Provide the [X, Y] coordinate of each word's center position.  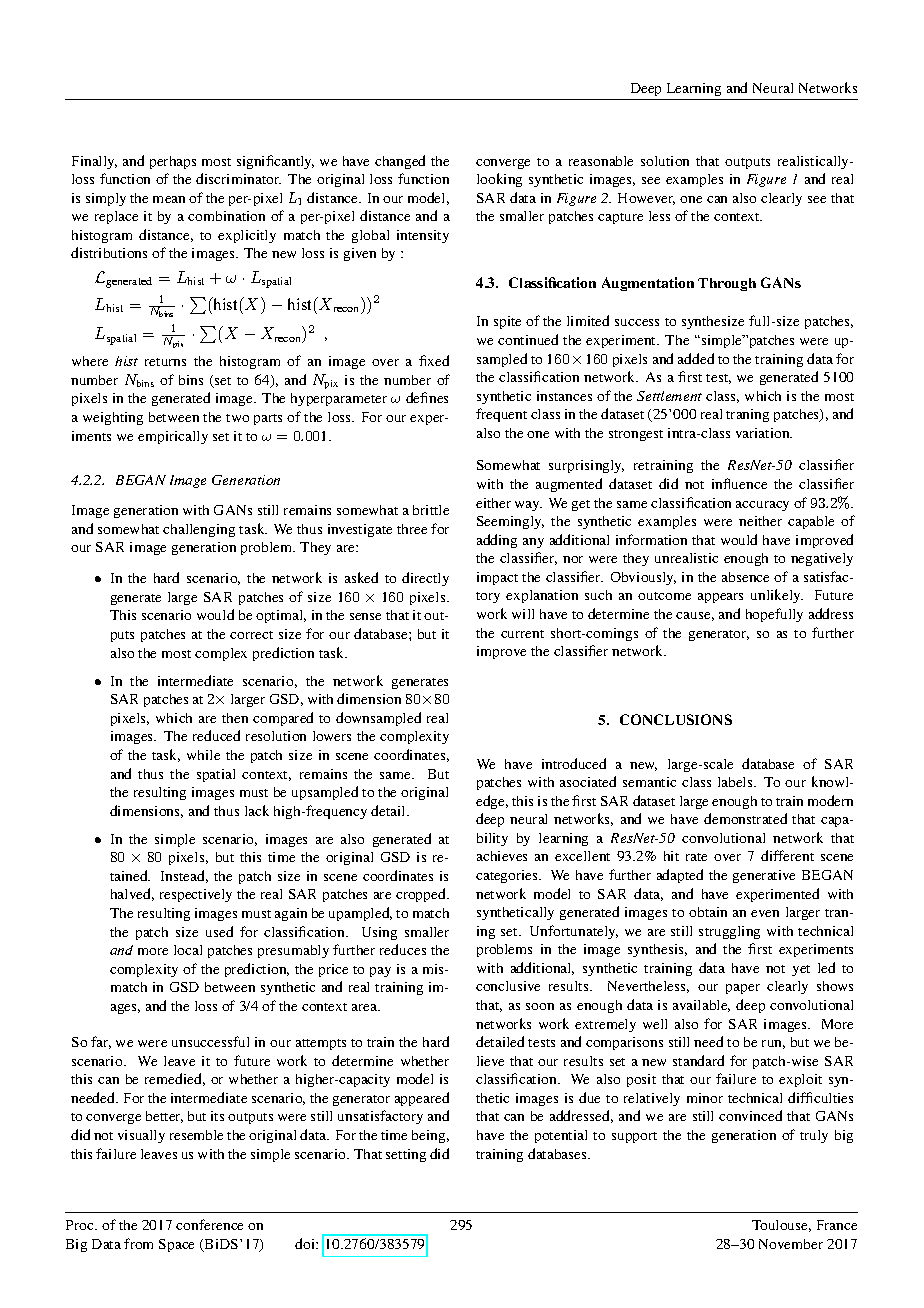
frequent [501, 415]
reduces [403, 949]
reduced [216, 735]
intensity [423, 236]
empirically [173, 437]
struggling [729, 932]
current [522, 634]
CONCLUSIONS [676, 719]
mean [169, 199]
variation [764, 433]
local [188, 950]
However [646, 199]
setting [406, 1155]
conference [209, 1224]
